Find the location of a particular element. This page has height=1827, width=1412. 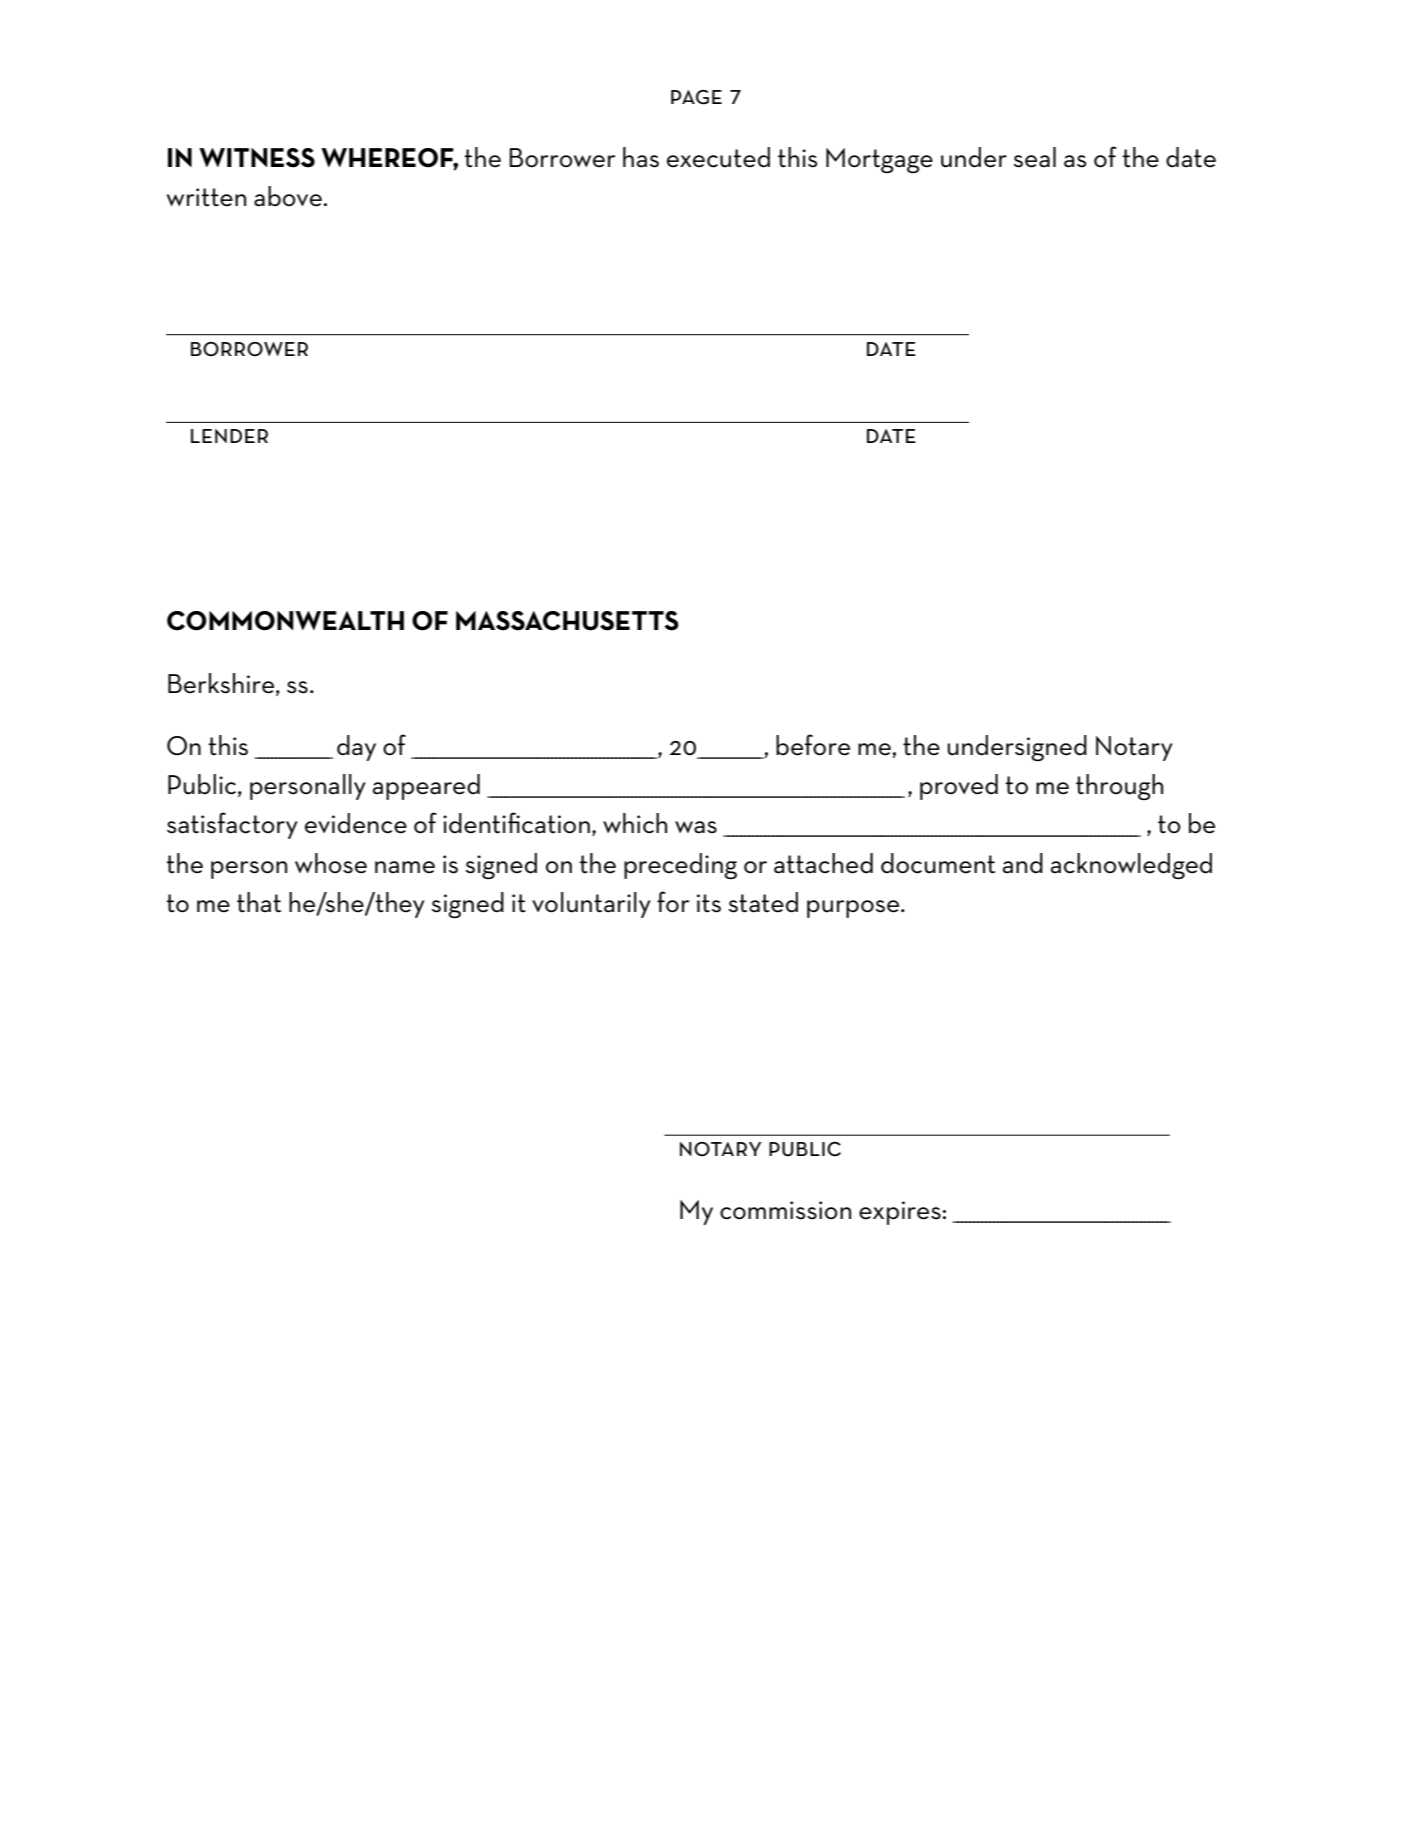

that is located at coordinates (259, 902).
